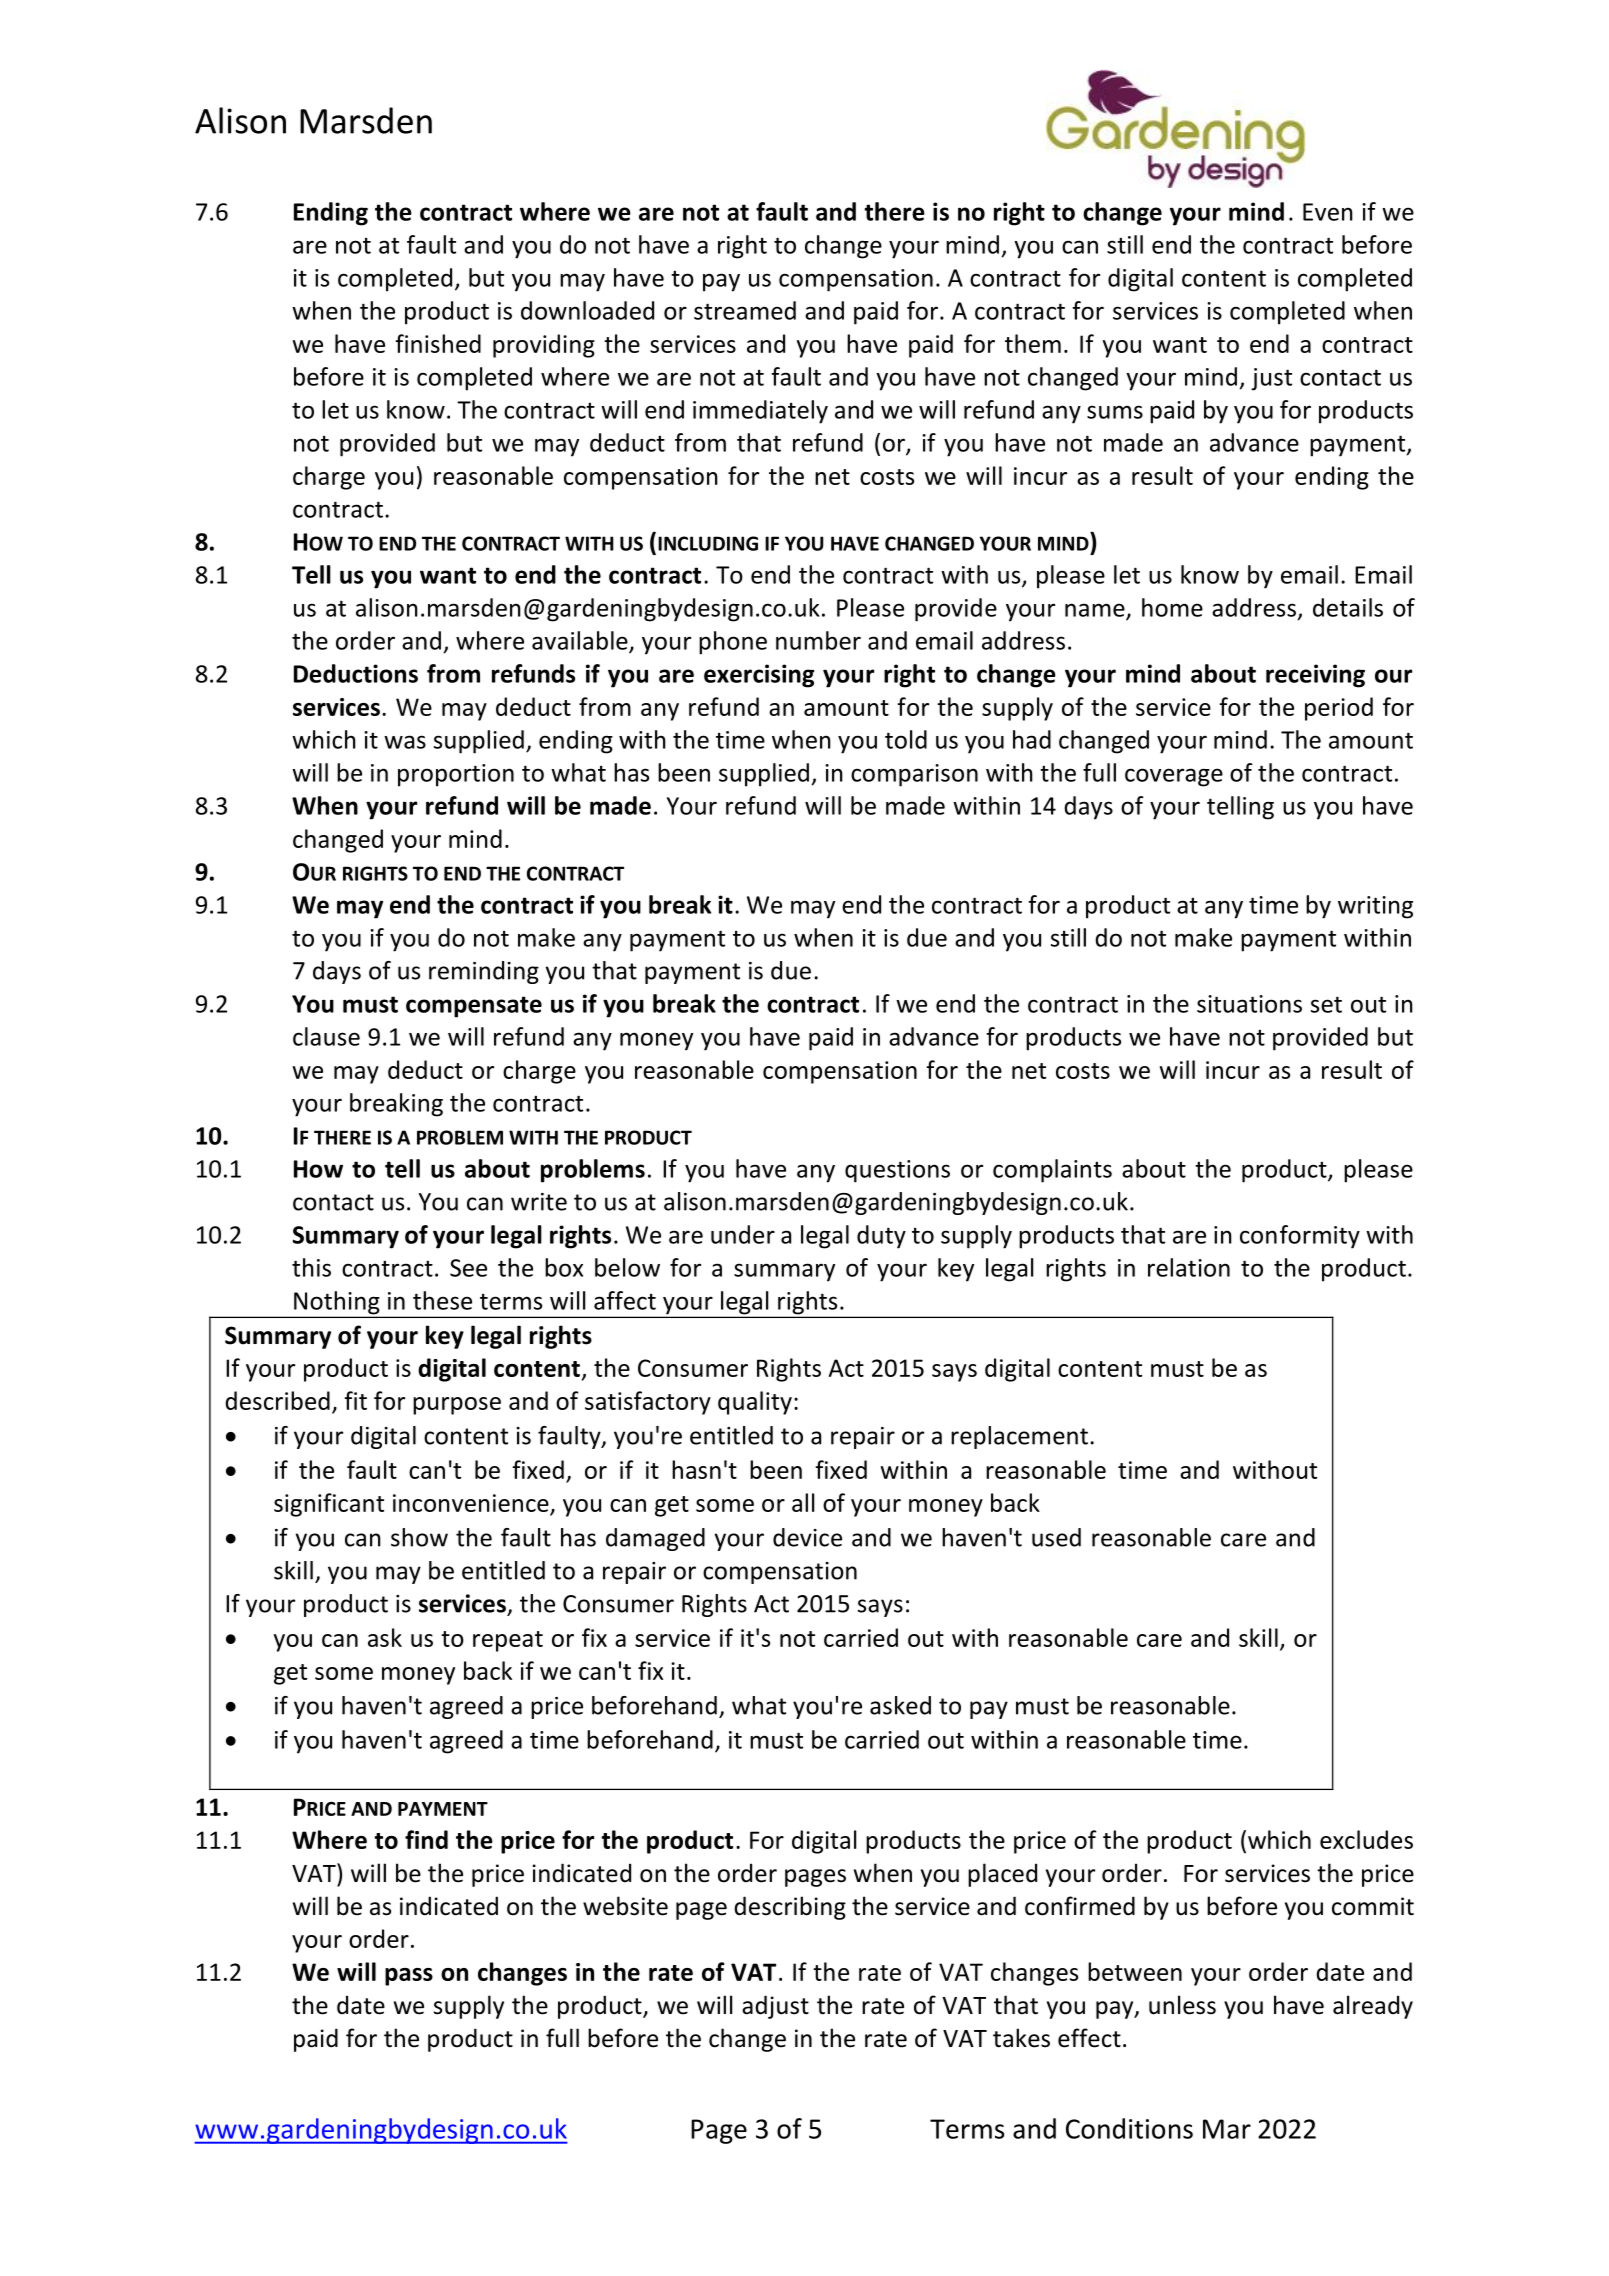 The image size is (1609, 2276). Describe the element at coordinates (438, 343) in the screenshot. I see `finished` at that location.
